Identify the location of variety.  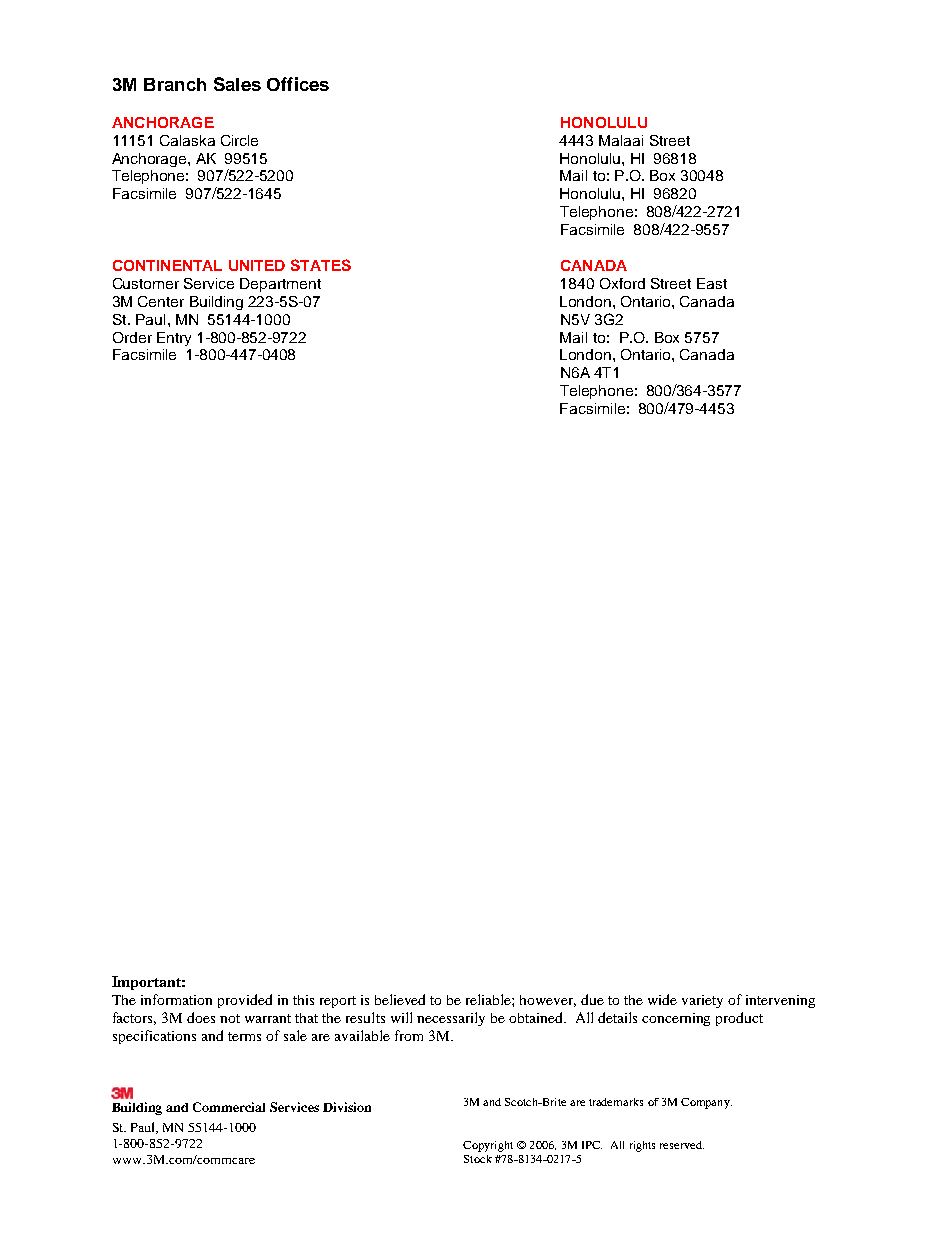
(702, 1001).
